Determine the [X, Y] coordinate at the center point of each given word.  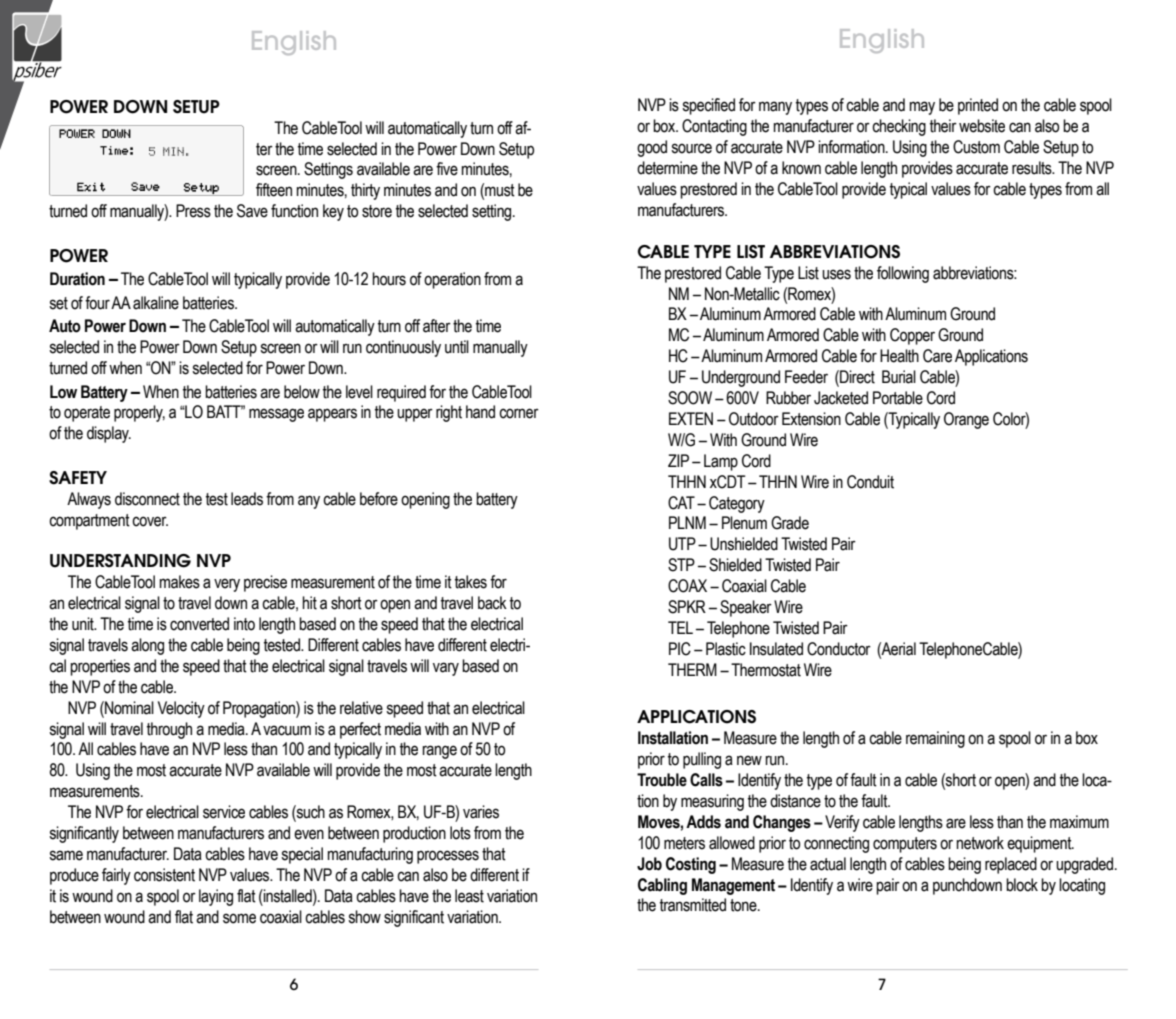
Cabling [662, 886]
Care [937, 356]
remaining [935, 739]
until [457, 347]
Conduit [870, 482]
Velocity [181, 709]
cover [150, 521]
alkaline [156, 303]
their [943, 126]
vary [446, 669]
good [652, 148]
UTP [682, 544]
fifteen [274, 190]
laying [216, 897]
